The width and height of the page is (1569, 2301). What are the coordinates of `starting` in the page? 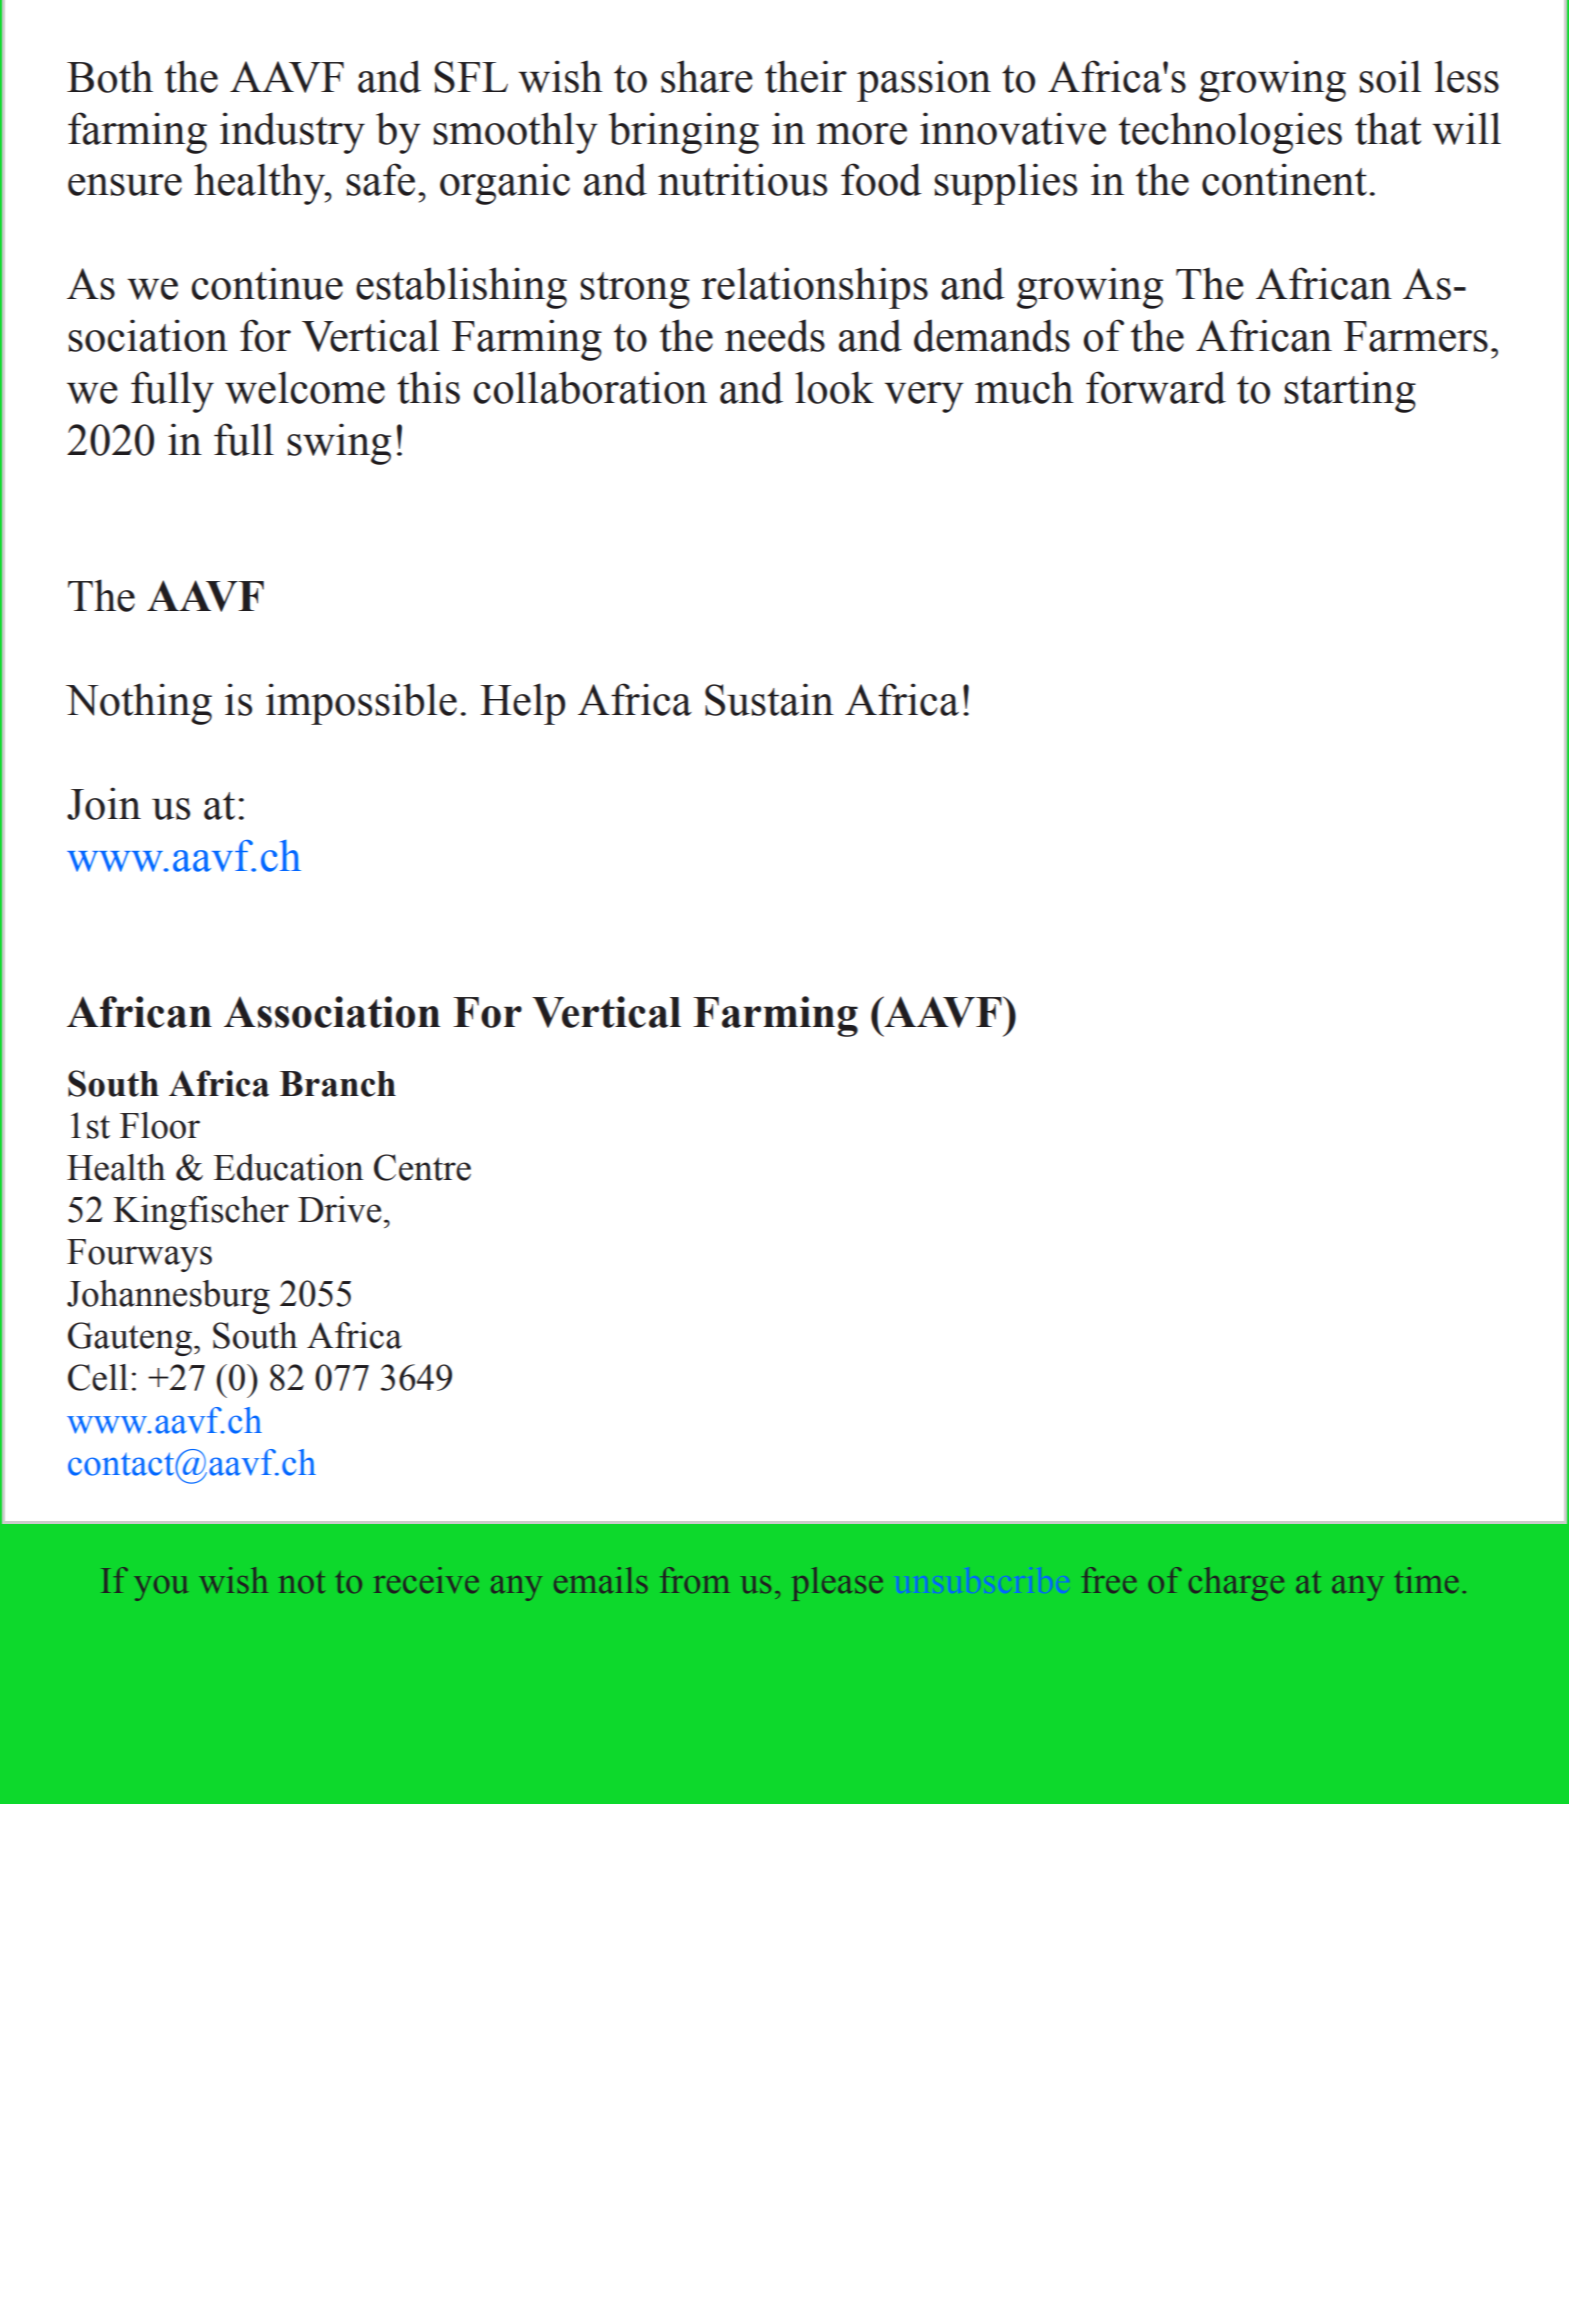 It's located at (1350, 392).
